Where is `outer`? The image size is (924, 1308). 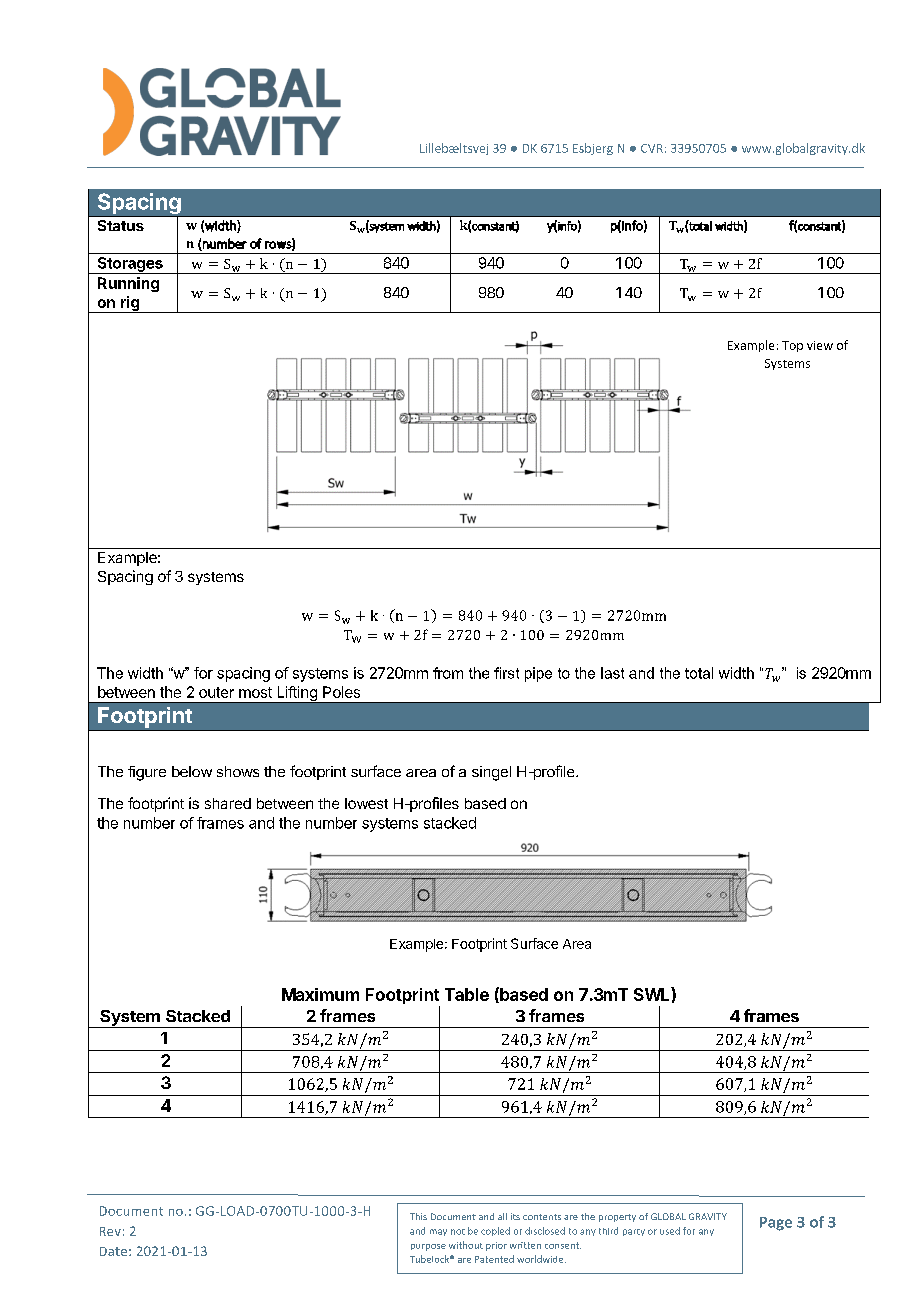
outer is located at coordinates (216, 692).
